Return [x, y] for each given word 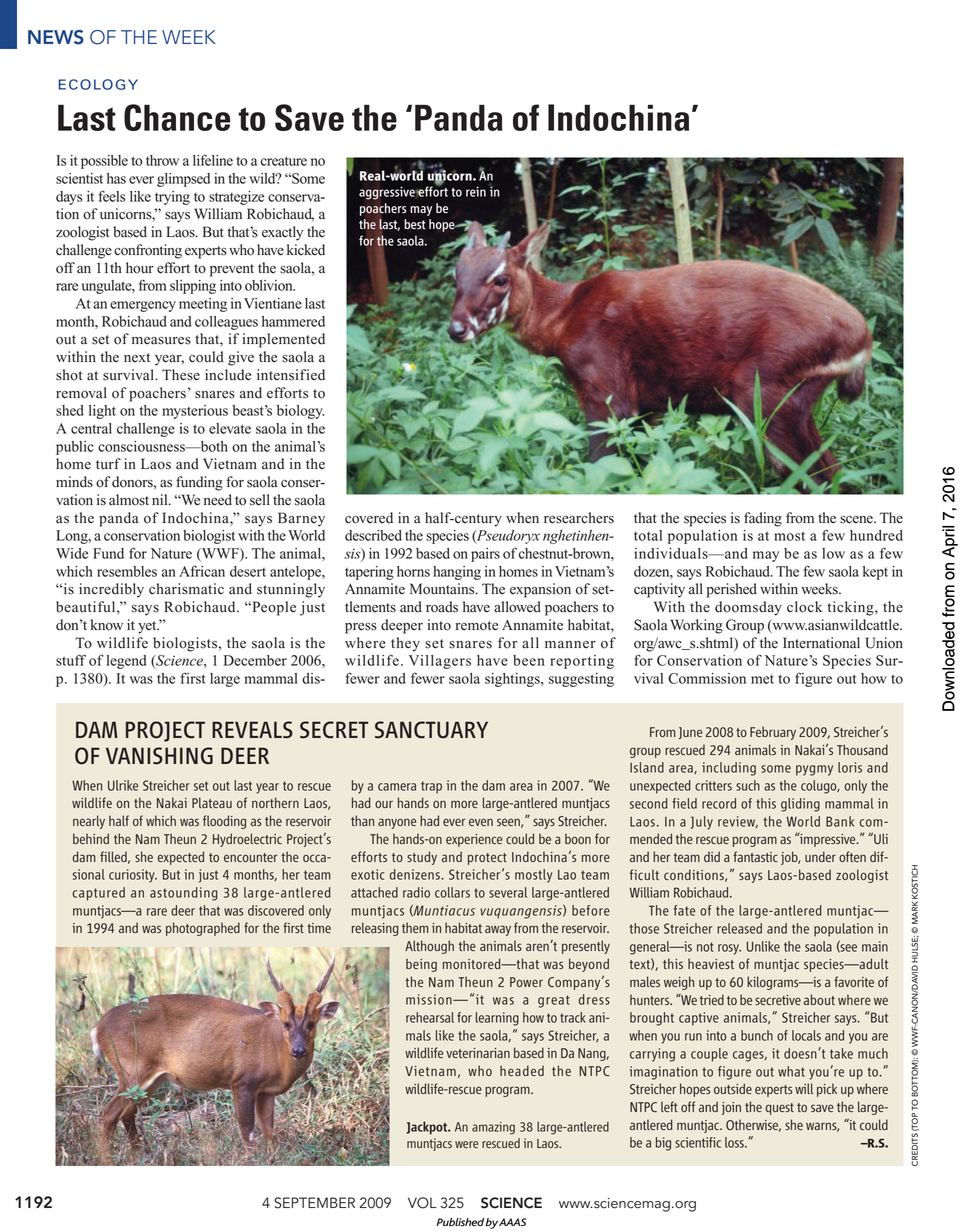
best [415, 224]
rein [476, 191]
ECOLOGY [98, 84]
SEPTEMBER [314, 1203]
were [466, 1144]
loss [735, 1142]
